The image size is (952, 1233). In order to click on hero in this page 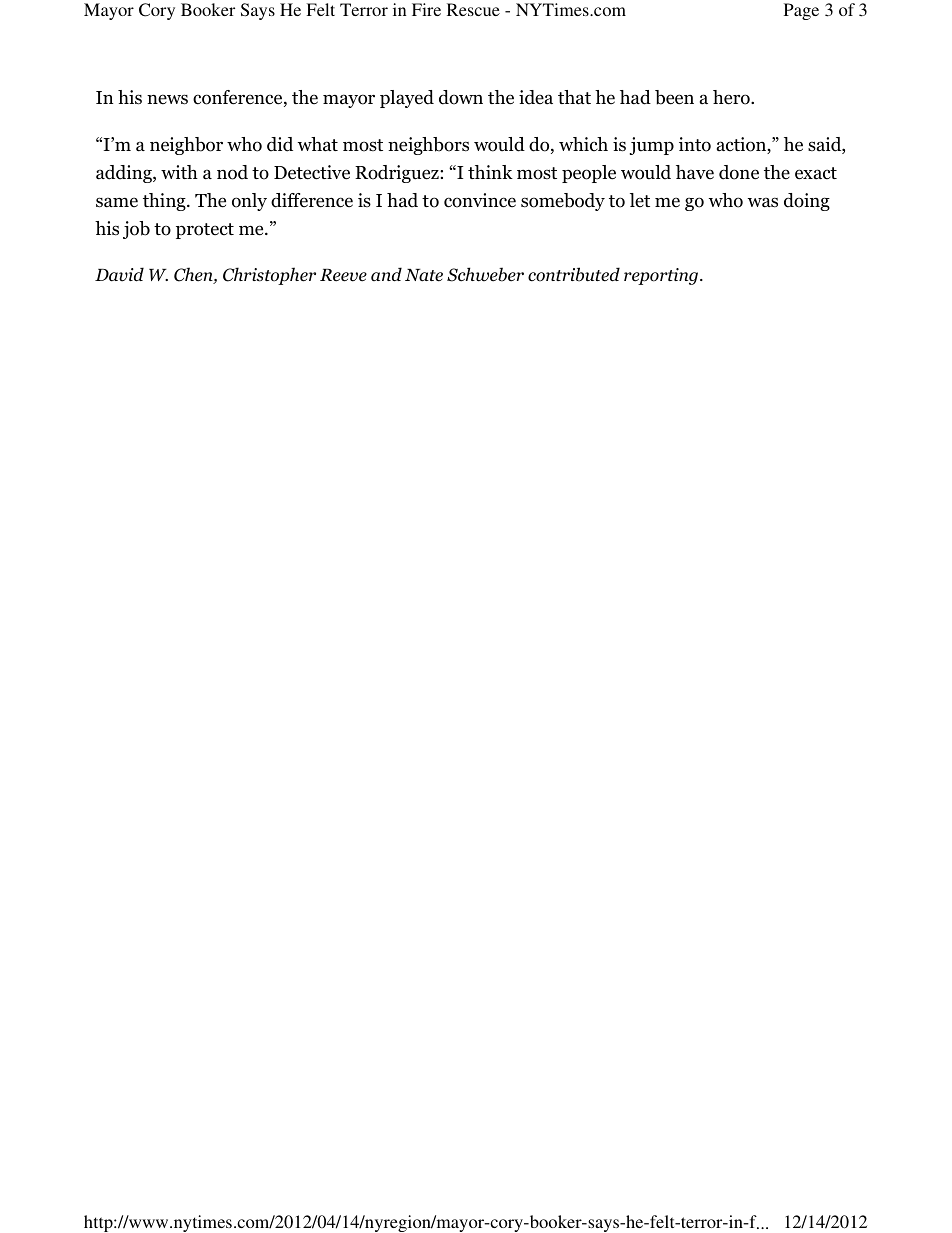, I will do `click(732, 97)`.
